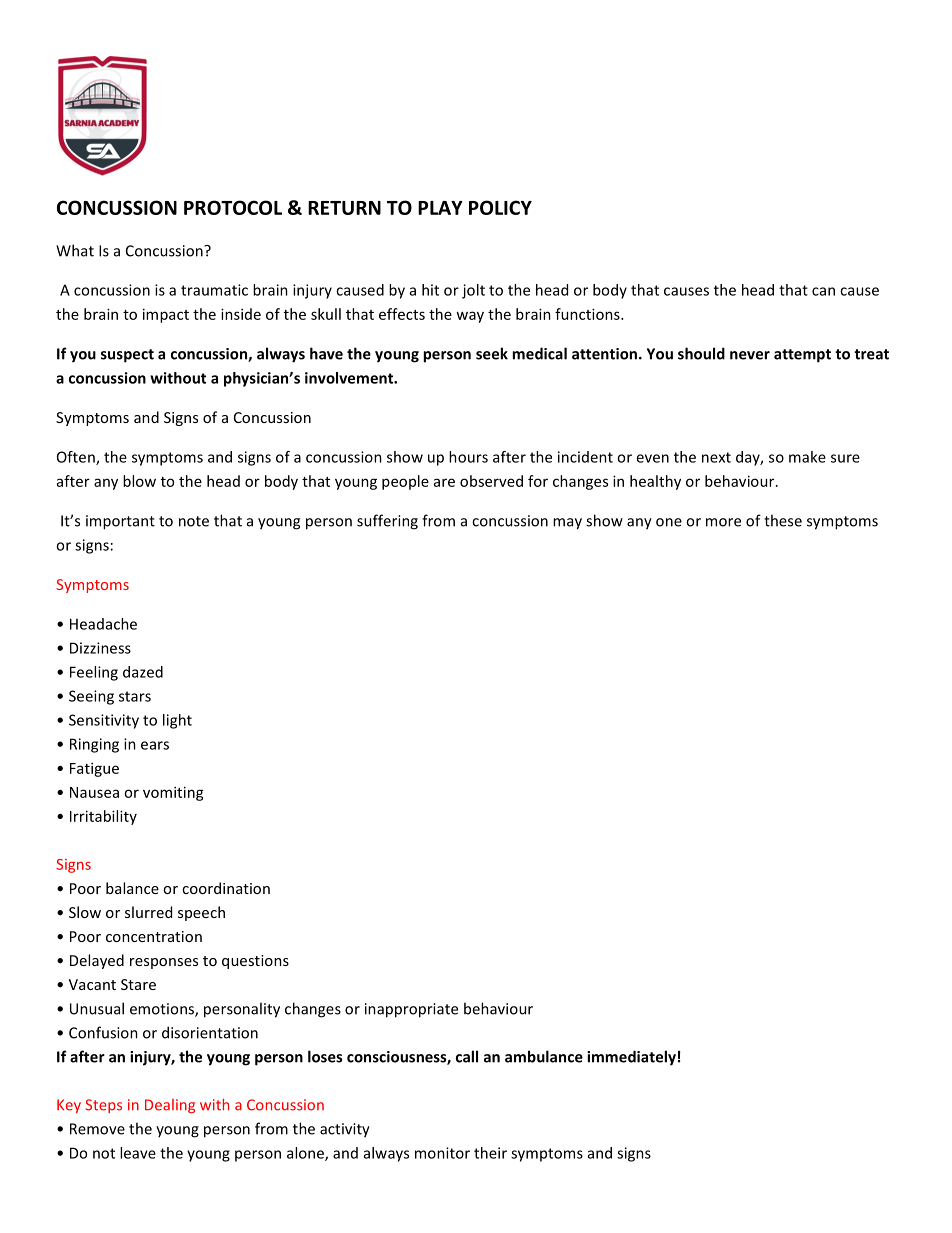 This image has width=952, height=1233. What do you see at coordinates (631, 1058) in the image?
I see `immediately` at bounding box center [631, 1058].
